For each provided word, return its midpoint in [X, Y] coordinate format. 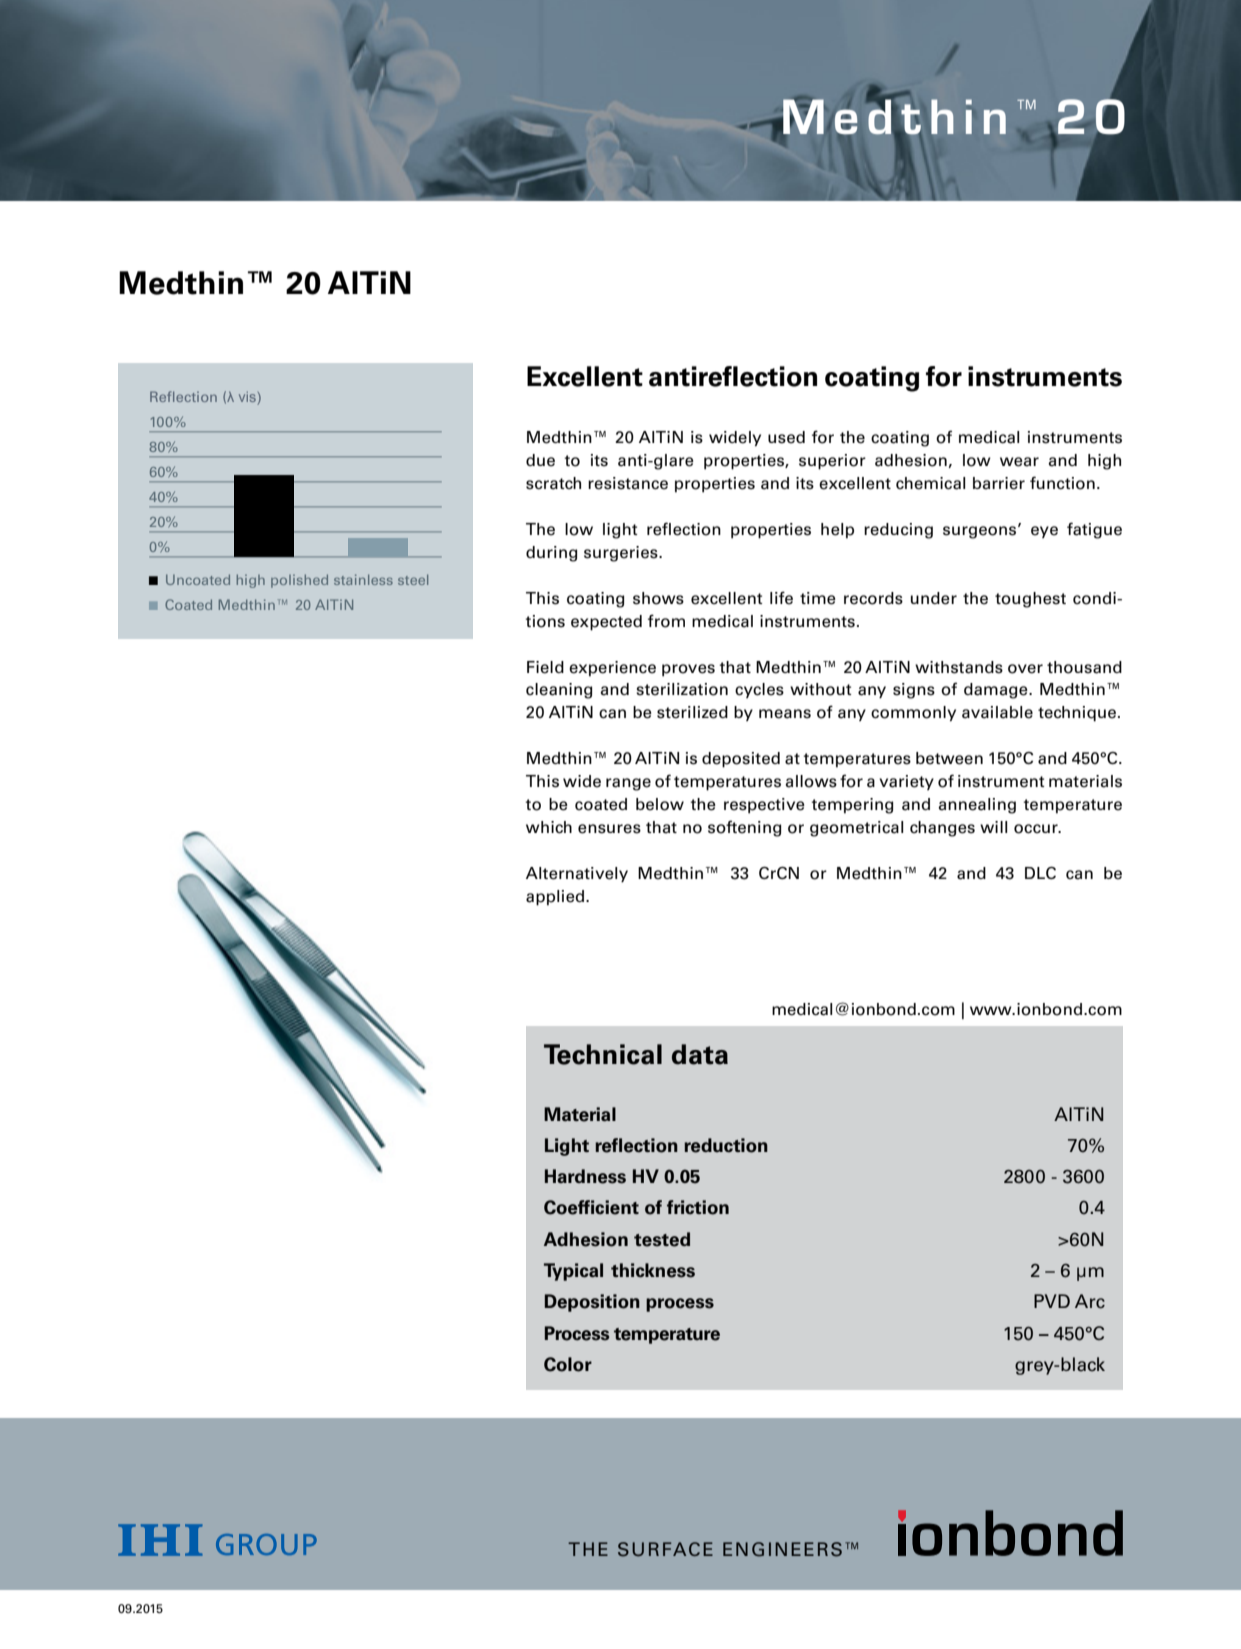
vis [248, 398]
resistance [628, 483]
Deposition [592, 1303]
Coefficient [591, 1207]
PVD [1052, 1301]
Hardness [585, 1176]
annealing [977, 806]
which [549, 827]
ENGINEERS [782, 1549]
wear [1019, 462]
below [660, 804]
